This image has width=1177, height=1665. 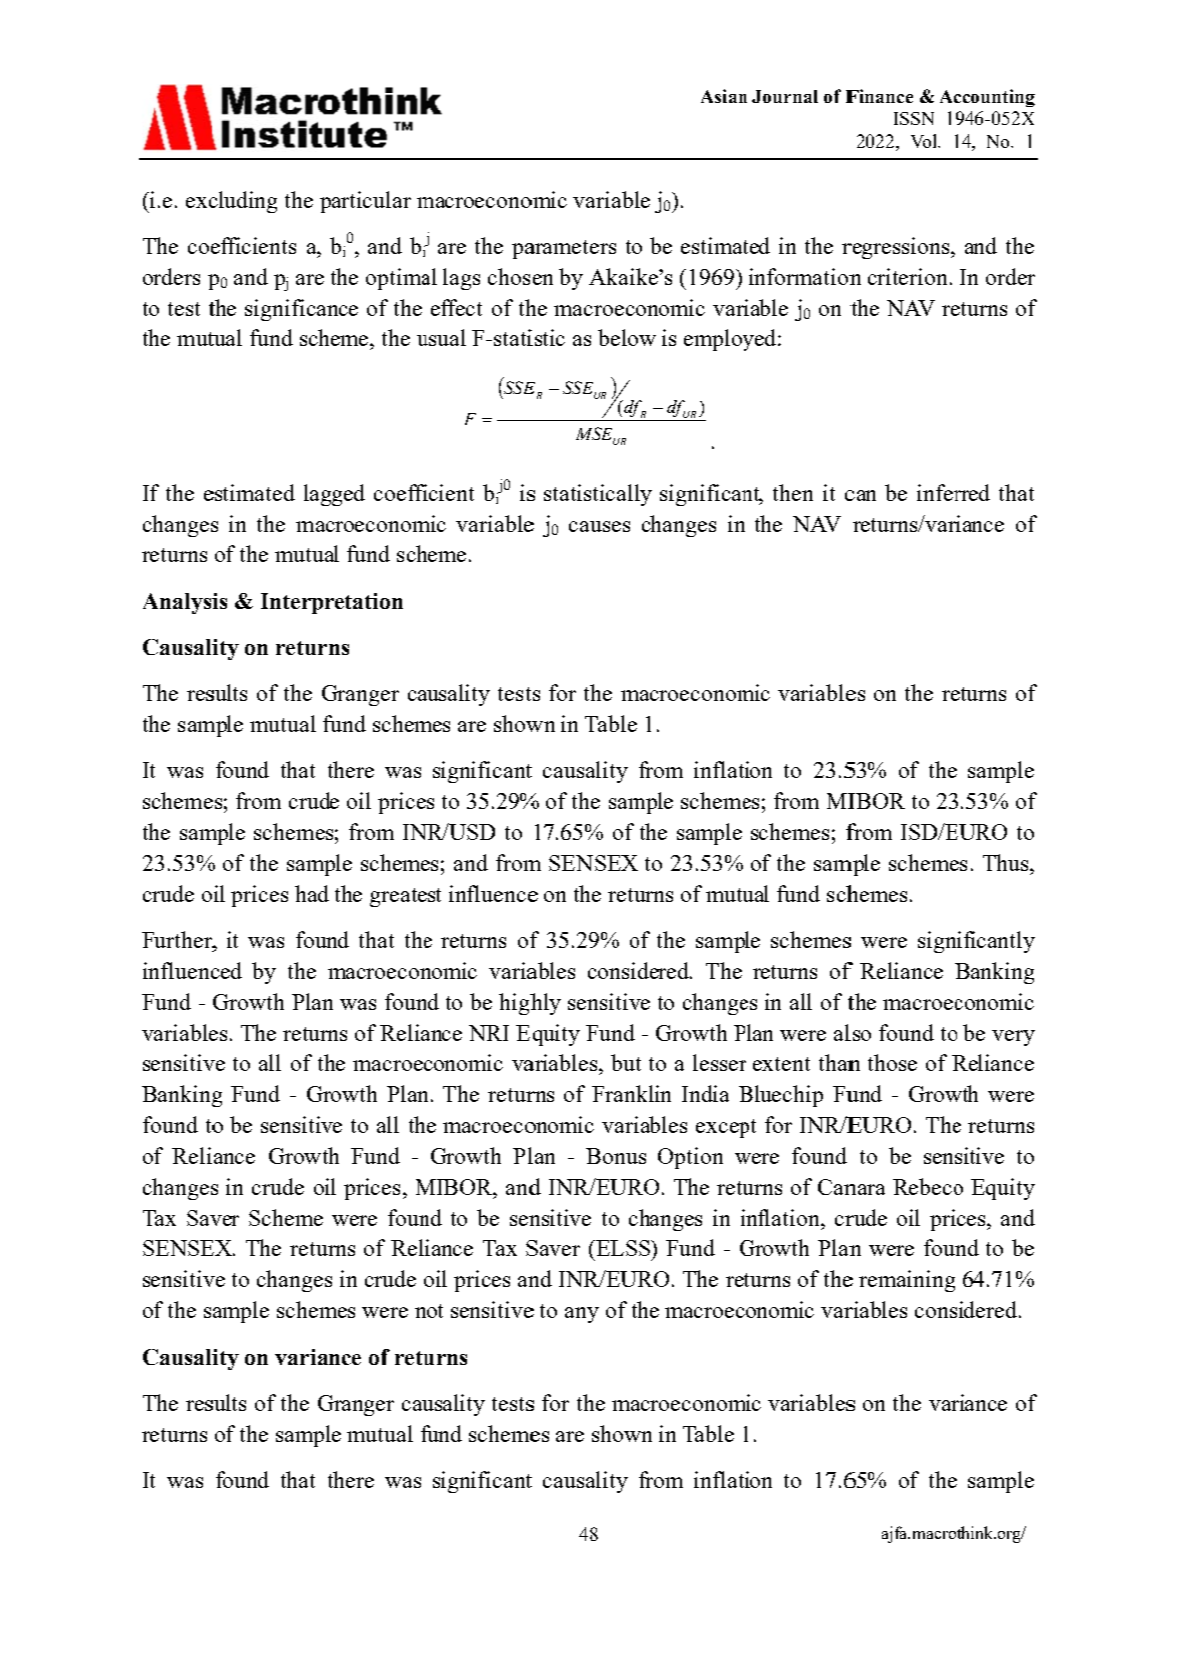 I want to click on Asian, so click(x=724, y=96).
